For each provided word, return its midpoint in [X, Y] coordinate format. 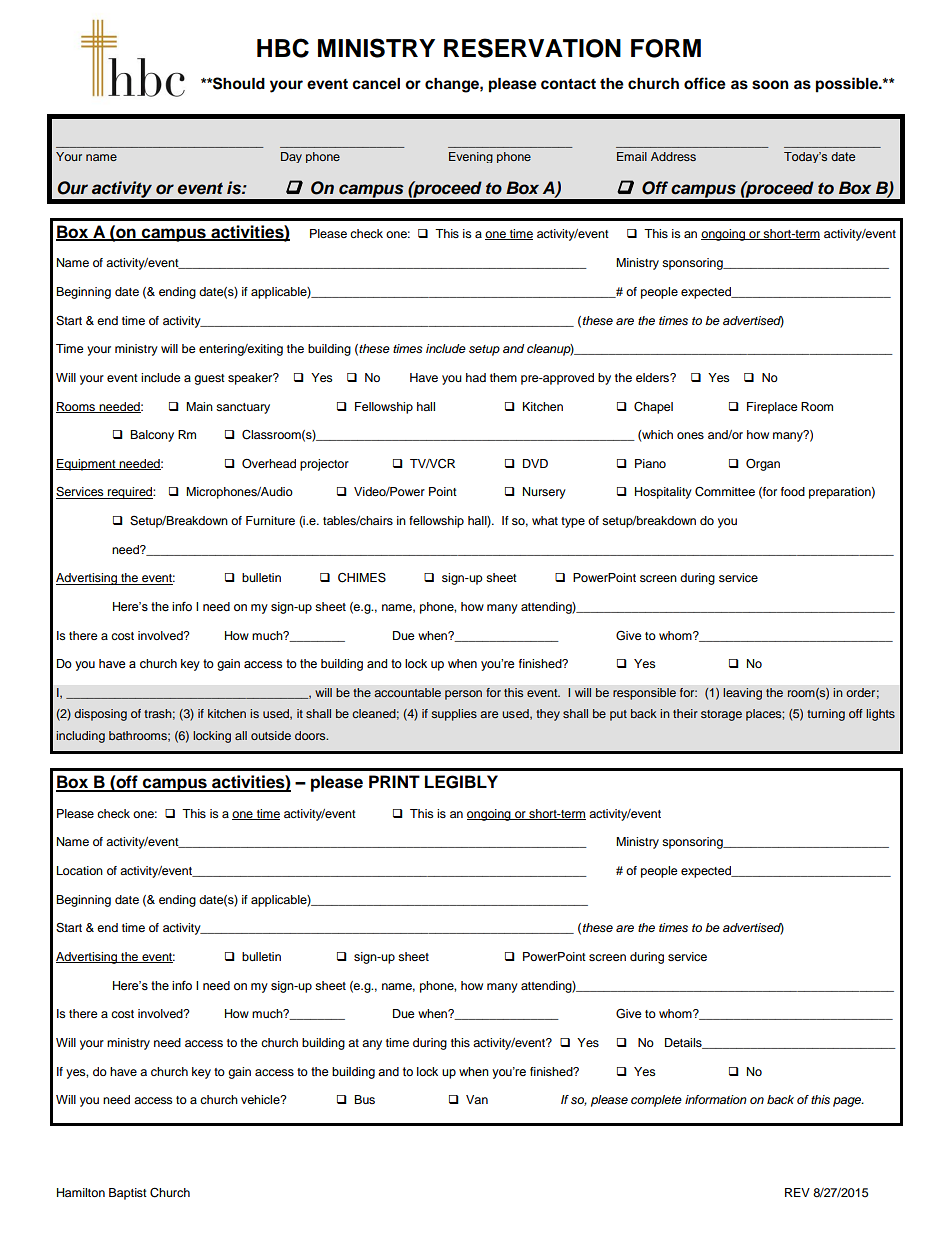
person [463, 695]
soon [770, 85]
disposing [100, 715]
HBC [283, 48]
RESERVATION [532, 48]
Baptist [128, 1194]
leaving [742, 694]
